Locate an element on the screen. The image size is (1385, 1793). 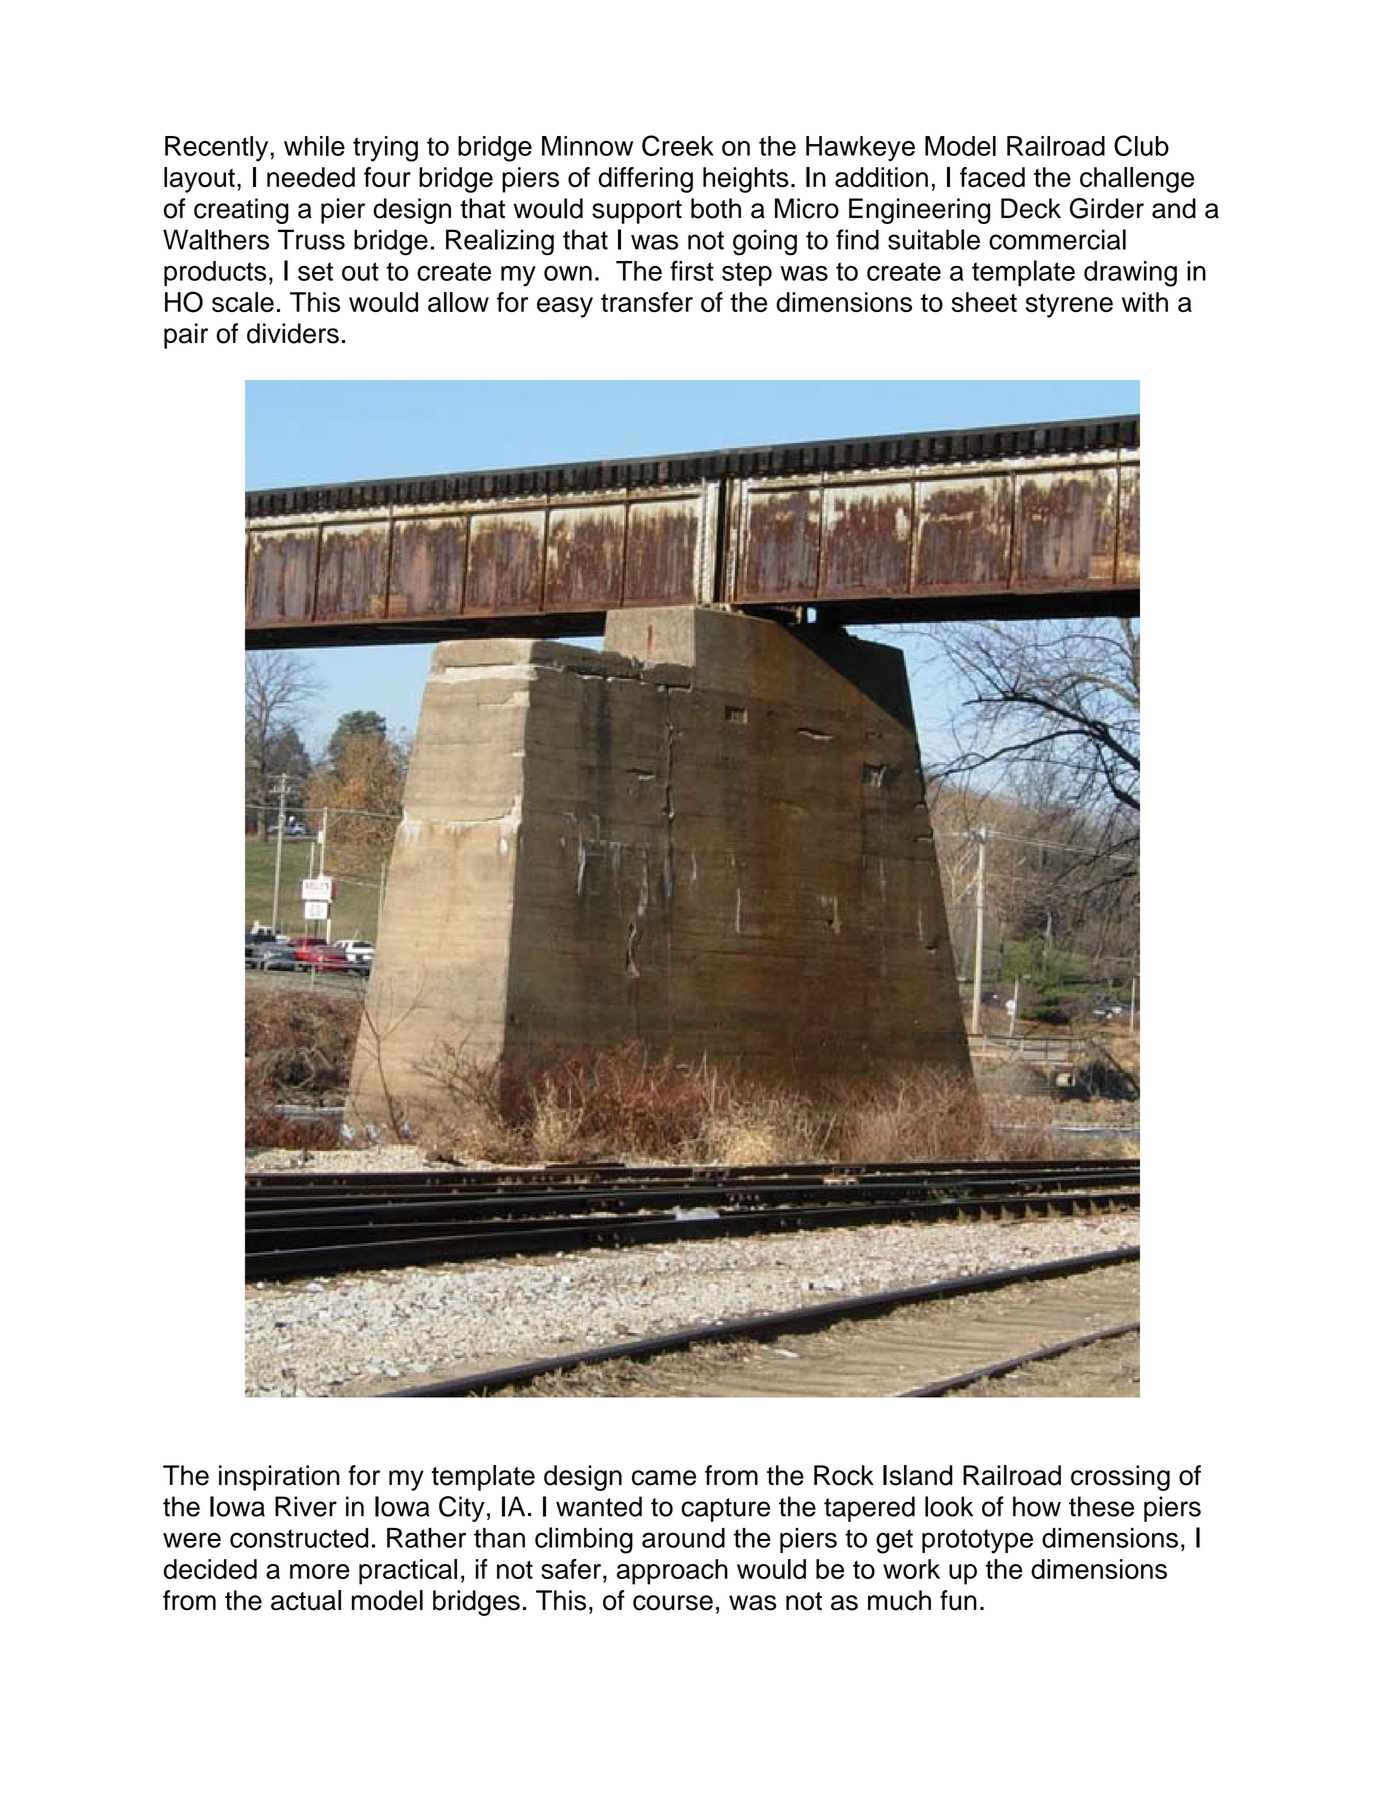
Deck is located at coordinates (1031, 208).
